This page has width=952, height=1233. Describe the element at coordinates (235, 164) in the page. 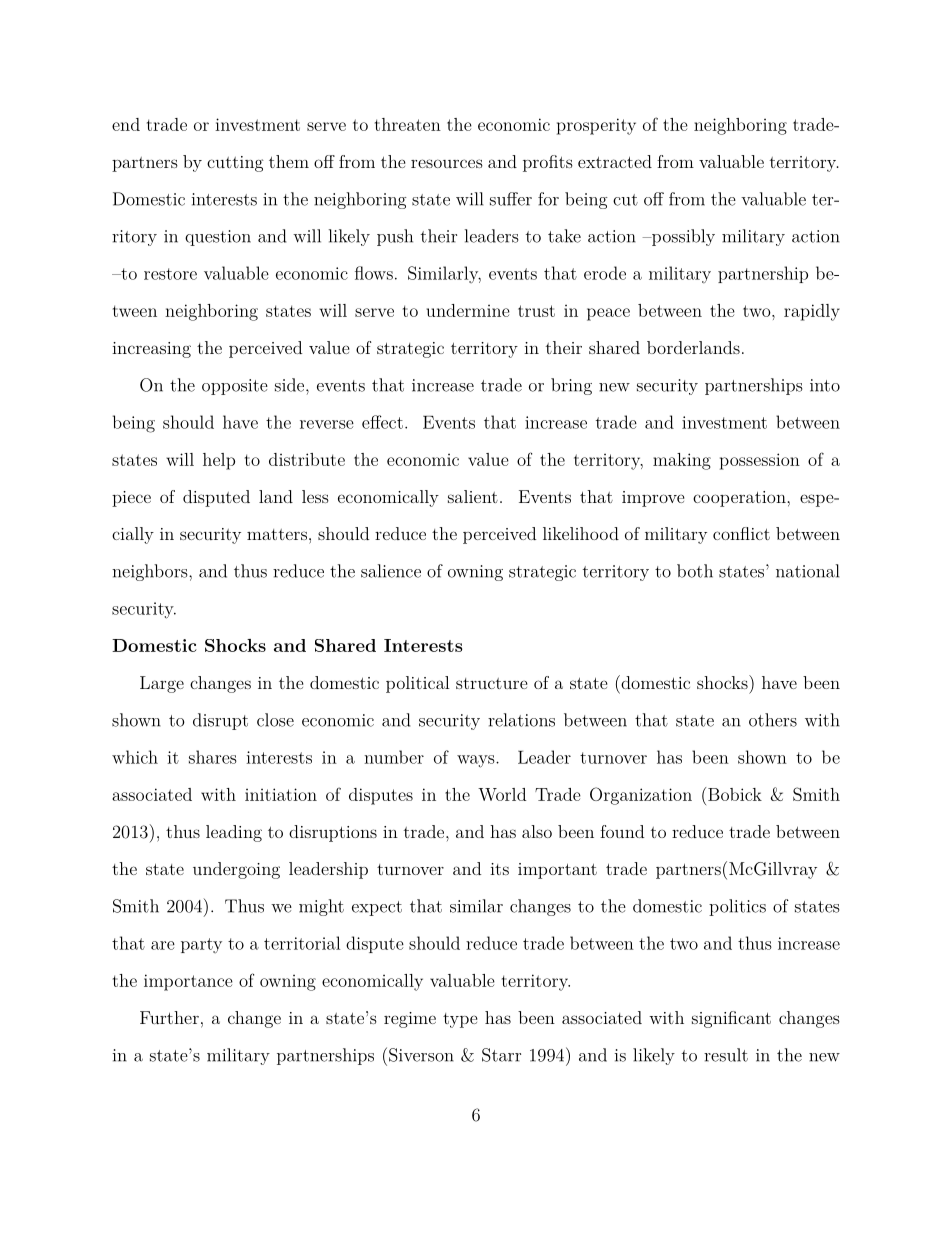

I see `cutting` at that location.
